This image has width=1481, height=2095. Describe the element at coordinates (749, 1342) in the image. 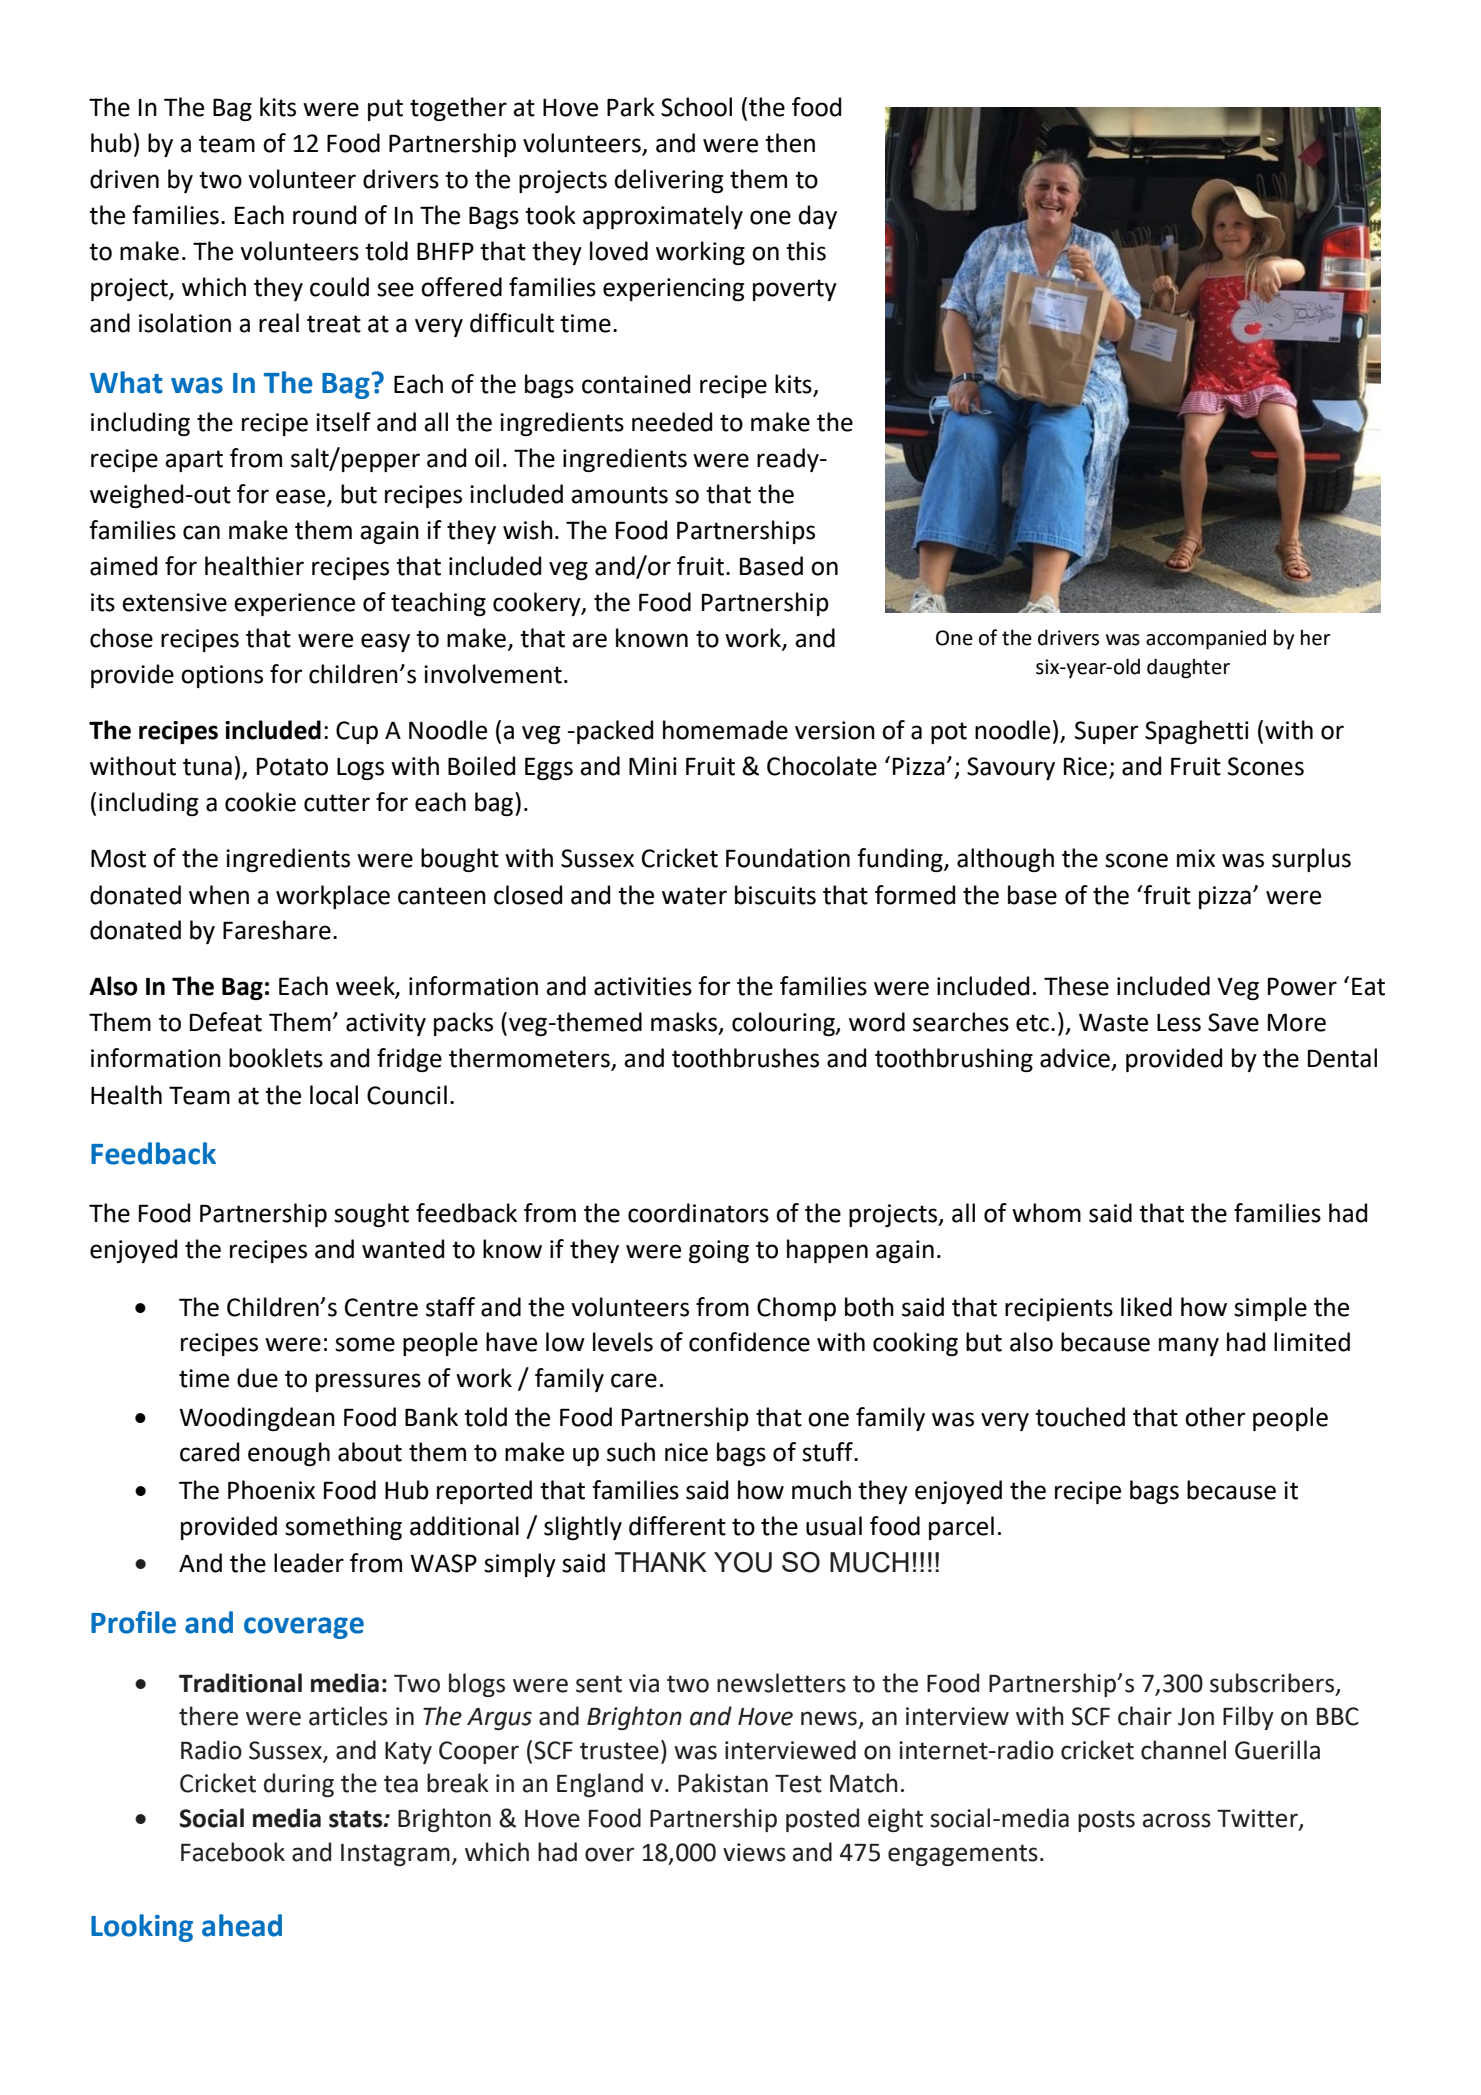

I see `confidence` at that location.
